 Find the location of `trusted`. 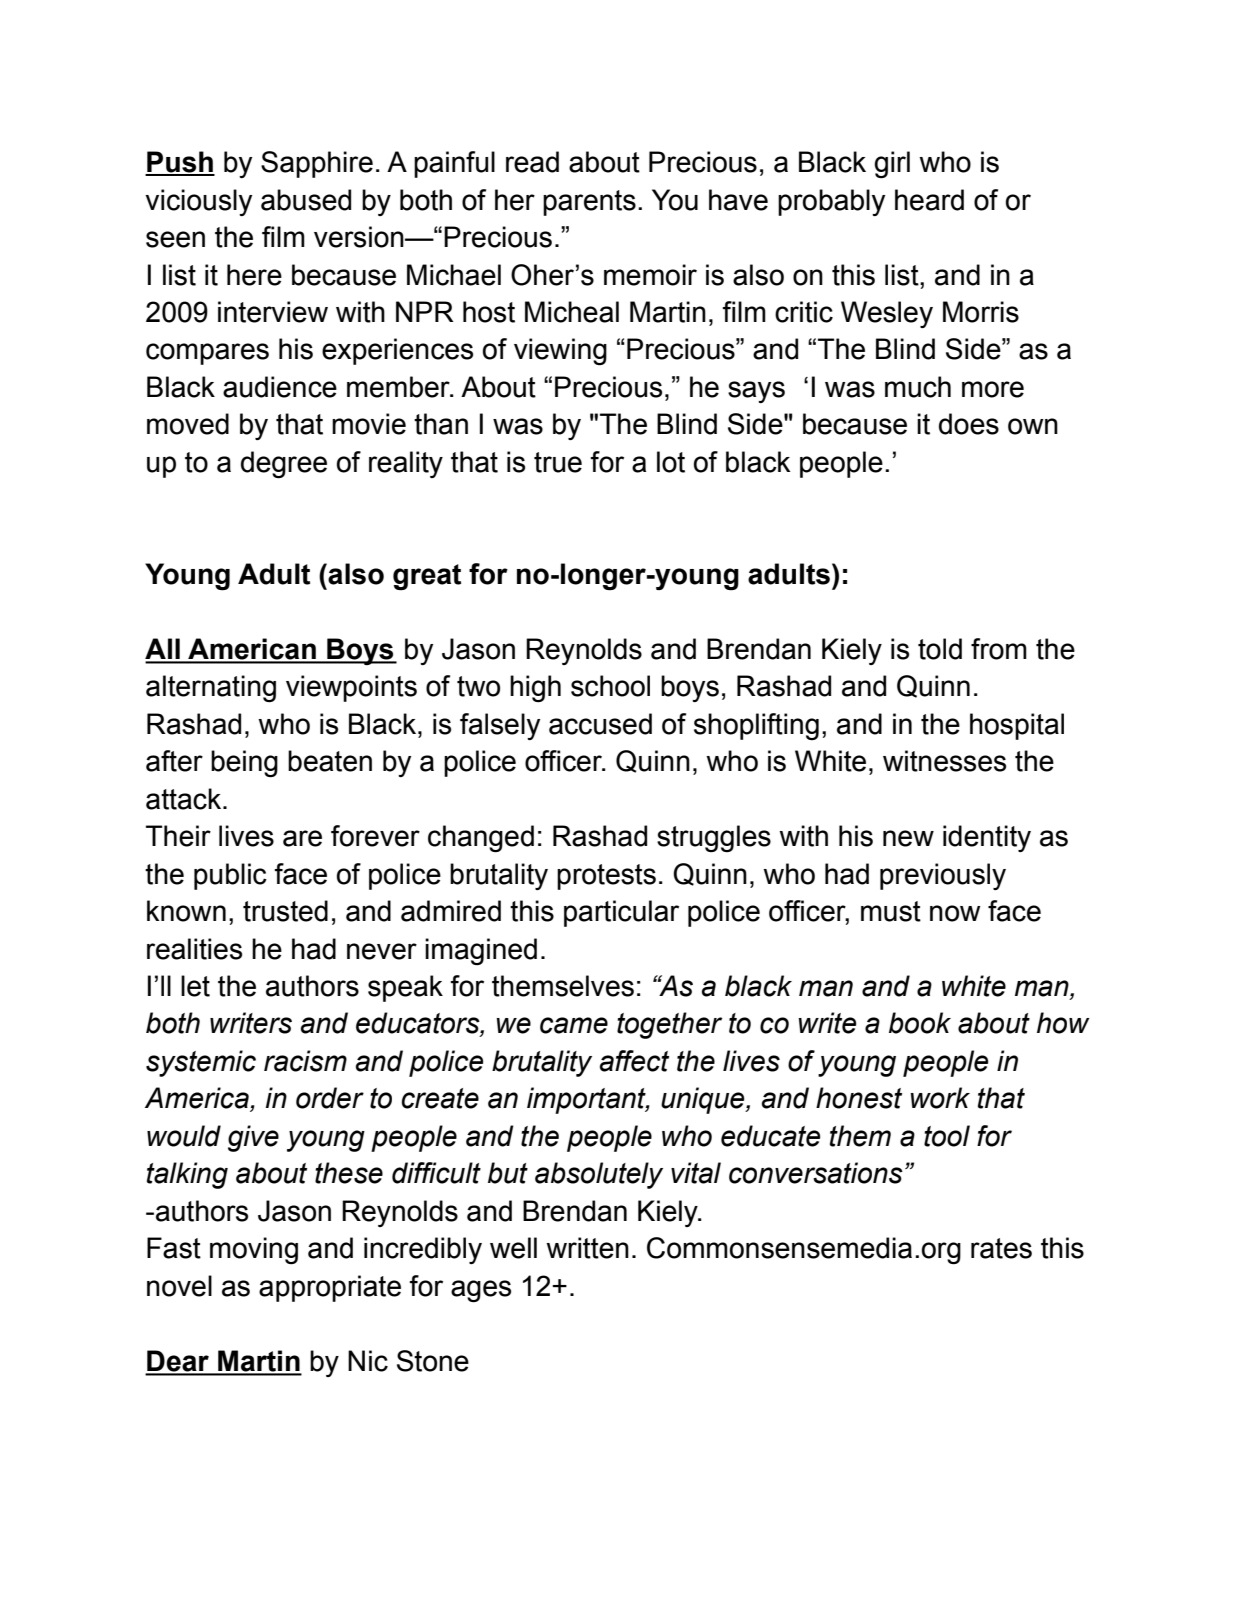

trusted is located at coordinates (285, 911).
